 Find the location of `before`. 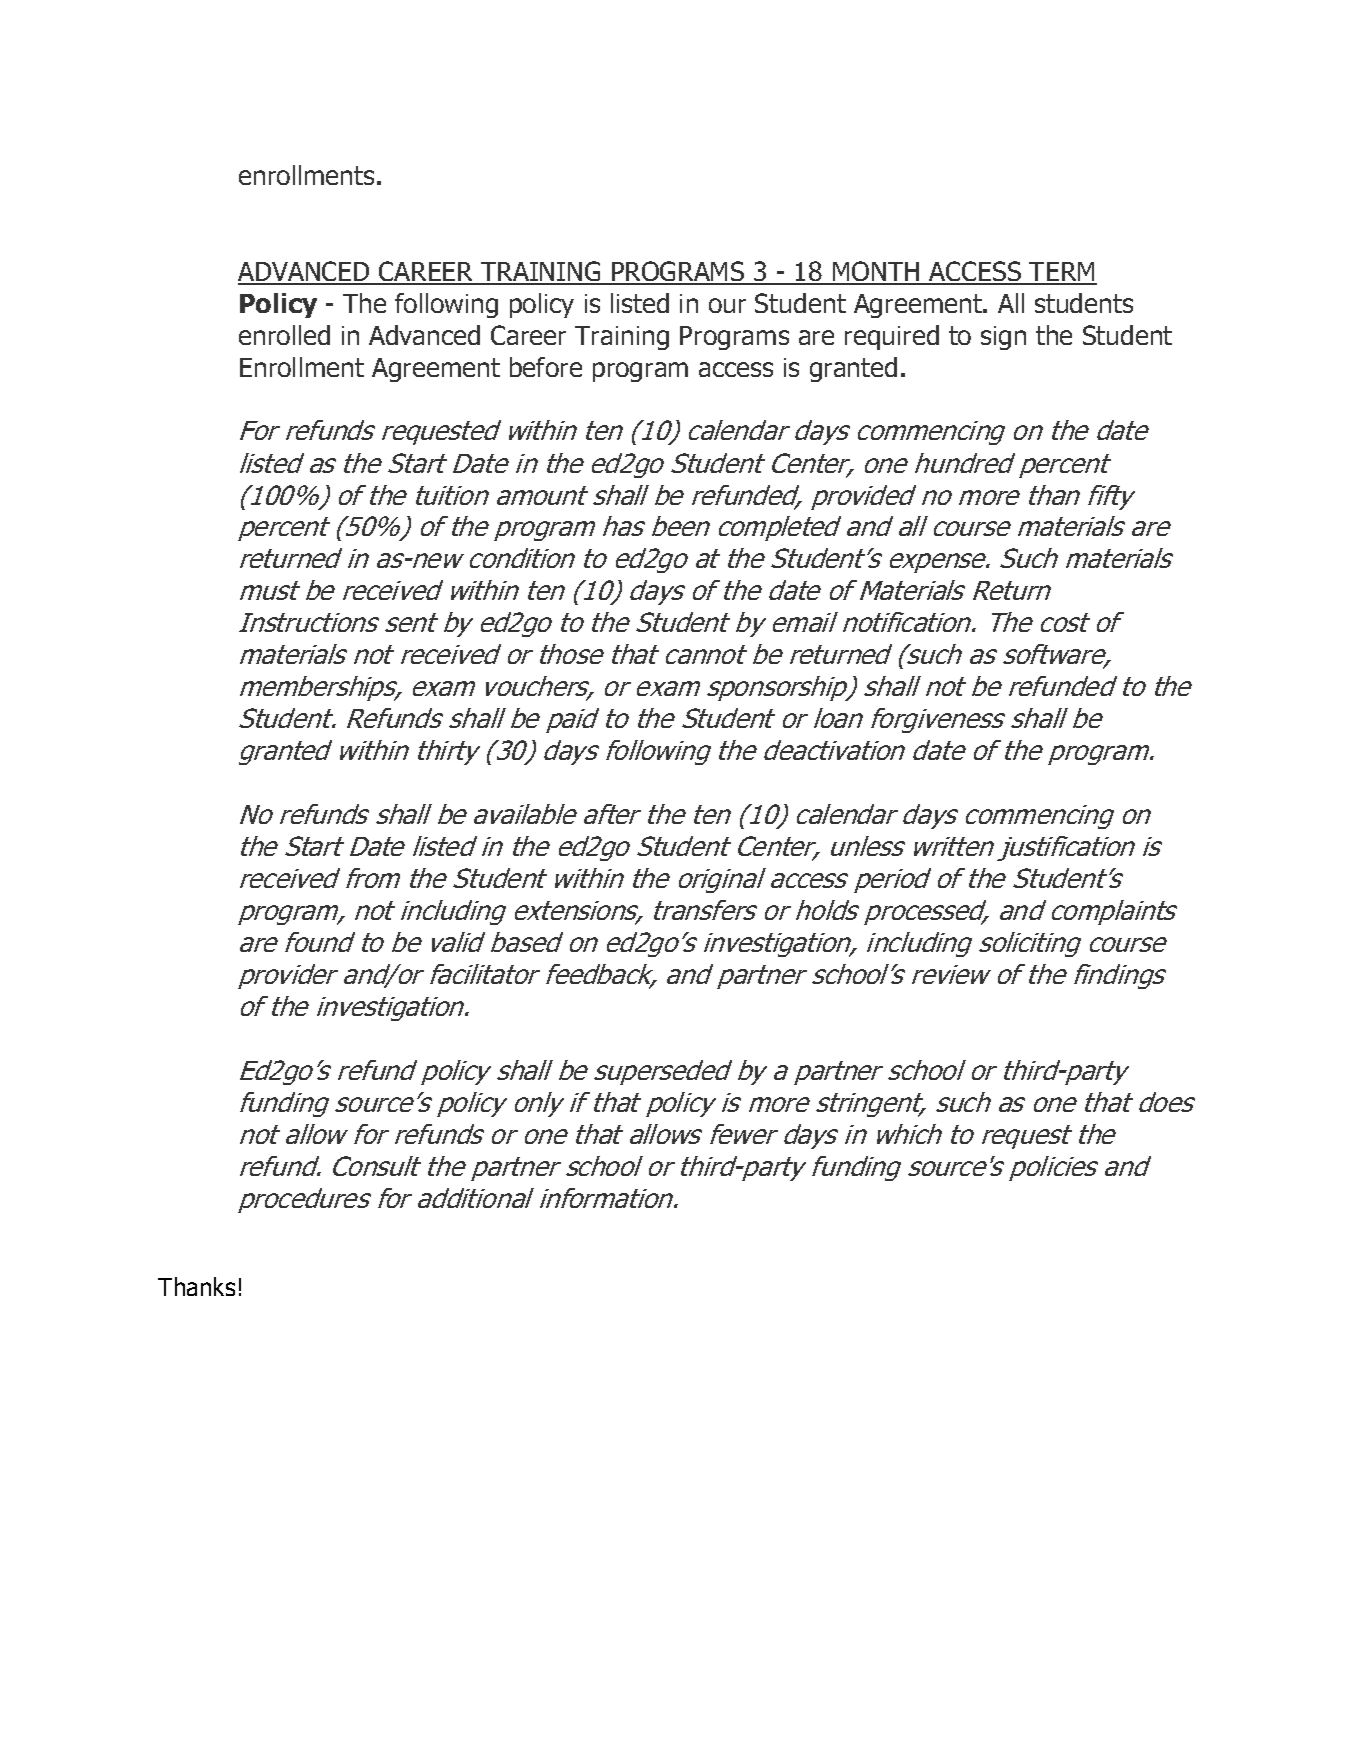

before is located at coordinates (546, 367).
